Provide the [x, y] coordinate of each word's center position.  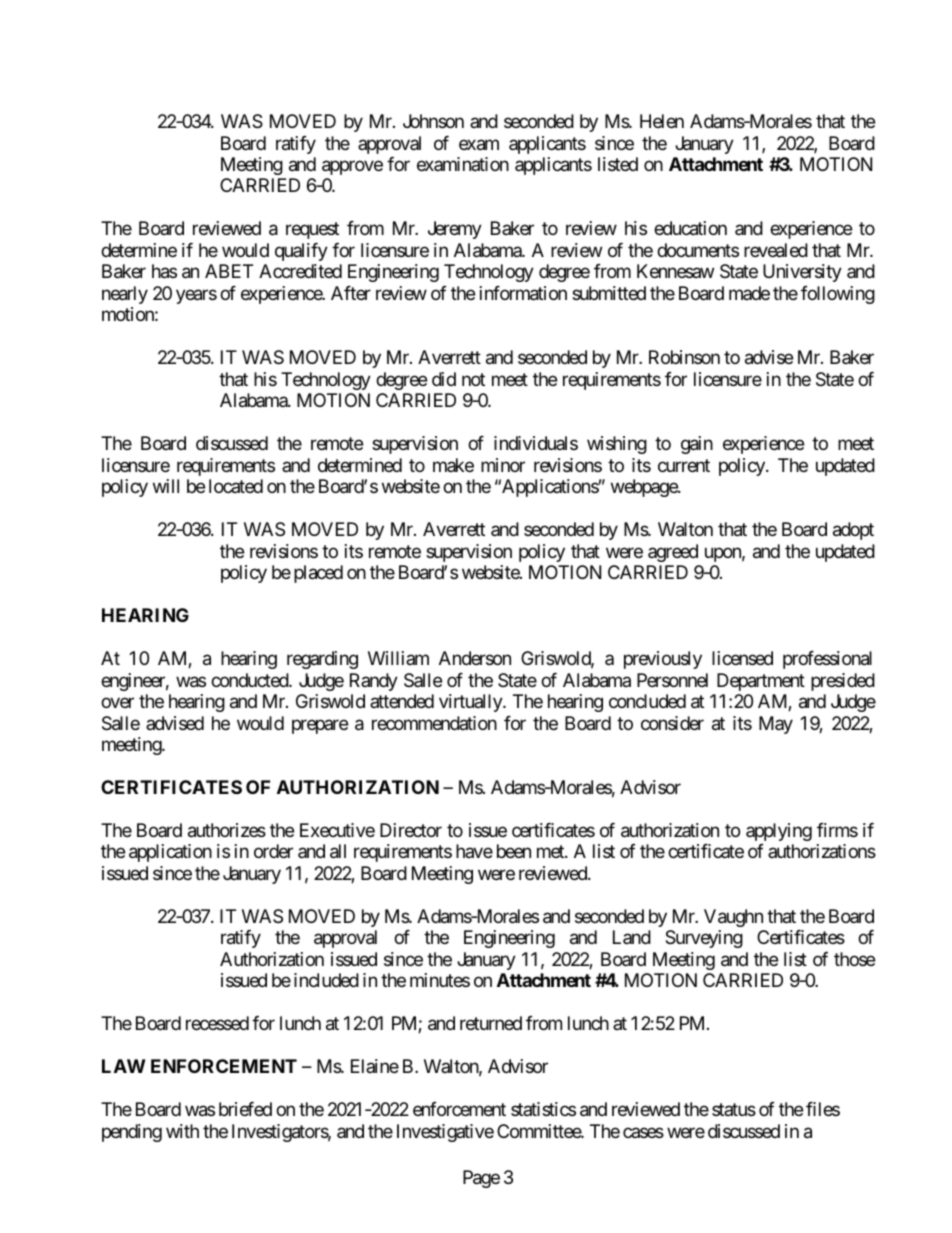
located [236, 486]
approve [352, 167]
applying [779, 832]
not [473, 379]
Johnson [433, 121]
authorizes [227, 830]
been [514, 851]
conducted [250, 680]
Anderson [475, 658]
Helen [662, 121]
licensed [742, 658]
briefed [245, 1109]
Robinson [684, 357]
